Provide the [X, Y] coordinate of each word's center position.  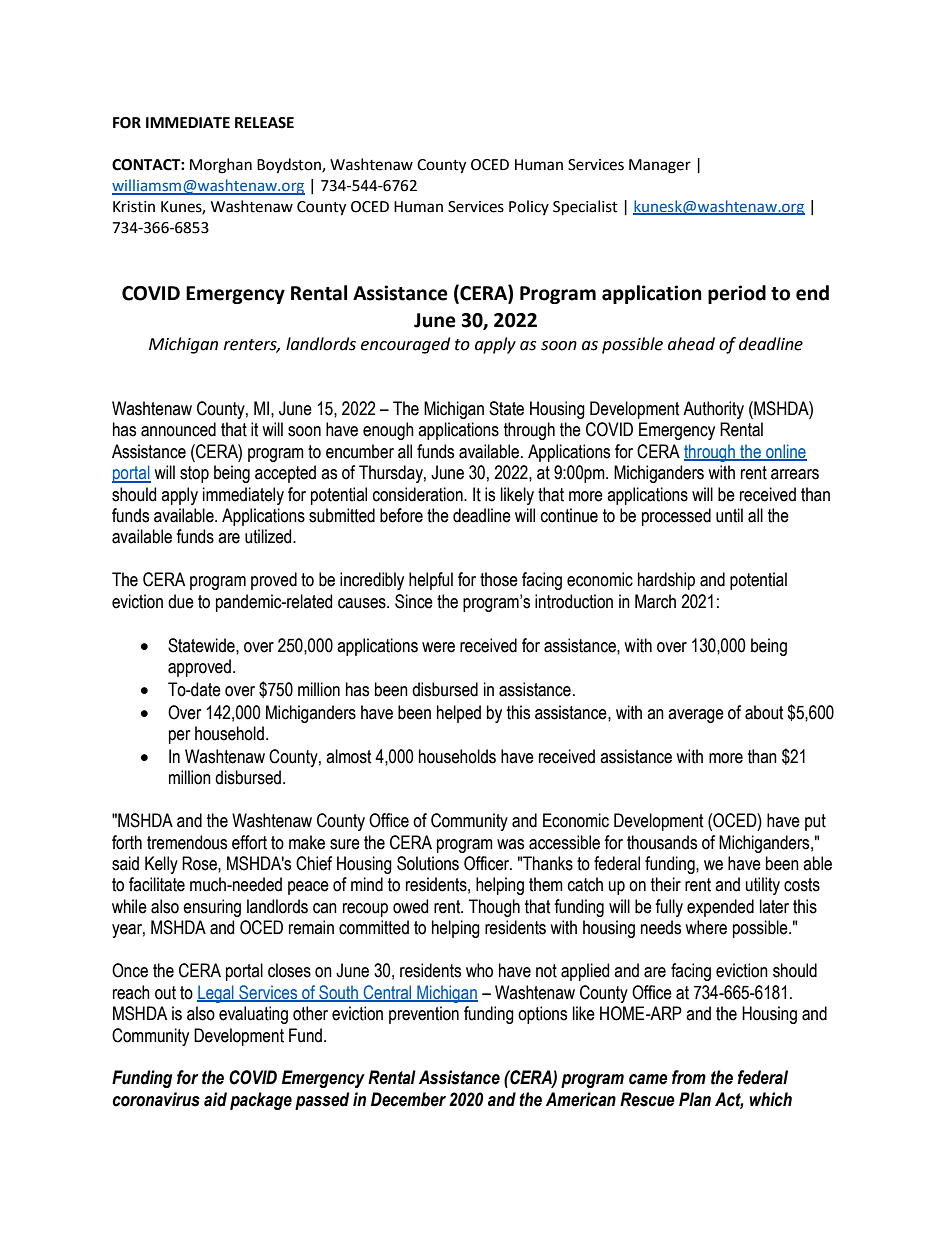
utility [763, 886]
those [499, 579]
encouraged [405, 345]
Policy [529, 207]
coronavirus [156, 1099]
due [181, 601]
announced [178, 429]
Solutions [428, 863]
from [689, 1077]
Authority [713, 410]
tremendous [187, 842]
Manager [660, 166]
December [408, 1099]
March [655, 601]
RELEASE [264, 123]
